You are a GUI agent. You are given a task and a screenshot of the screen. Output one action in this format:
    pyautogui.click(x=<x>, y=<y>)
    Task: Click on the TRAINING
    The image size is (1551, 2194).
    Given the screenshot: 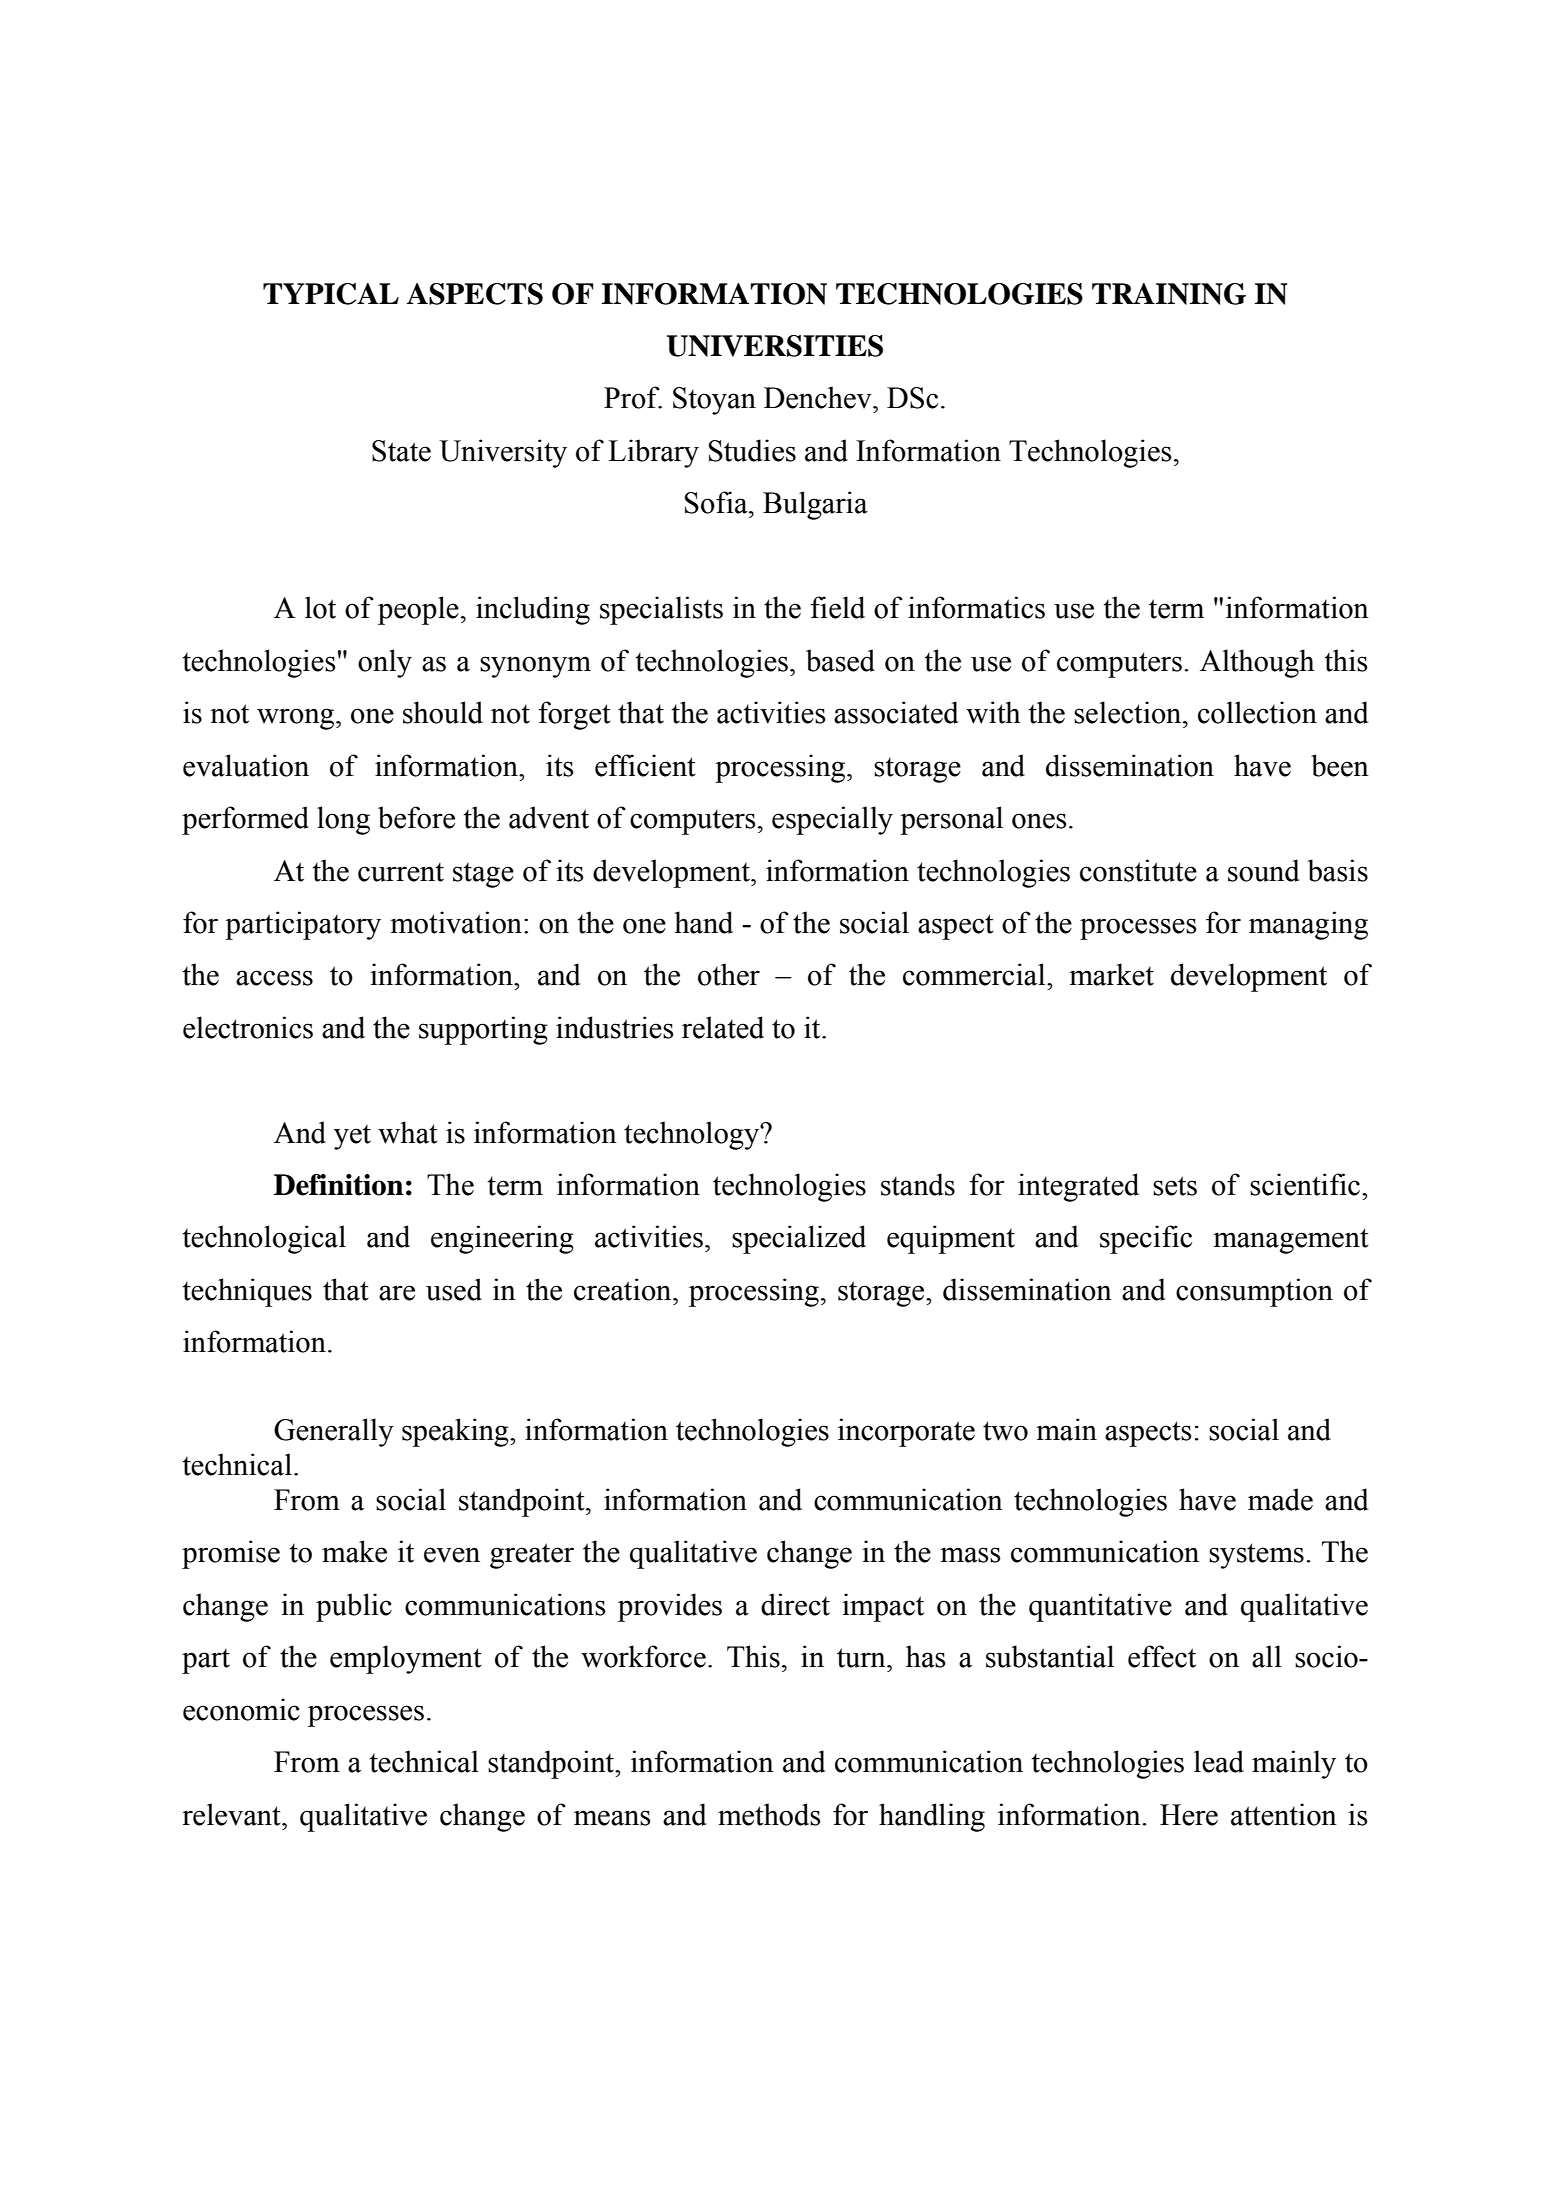 What is the action you would take?
    pyautogui.click(x=1169, y=294)
